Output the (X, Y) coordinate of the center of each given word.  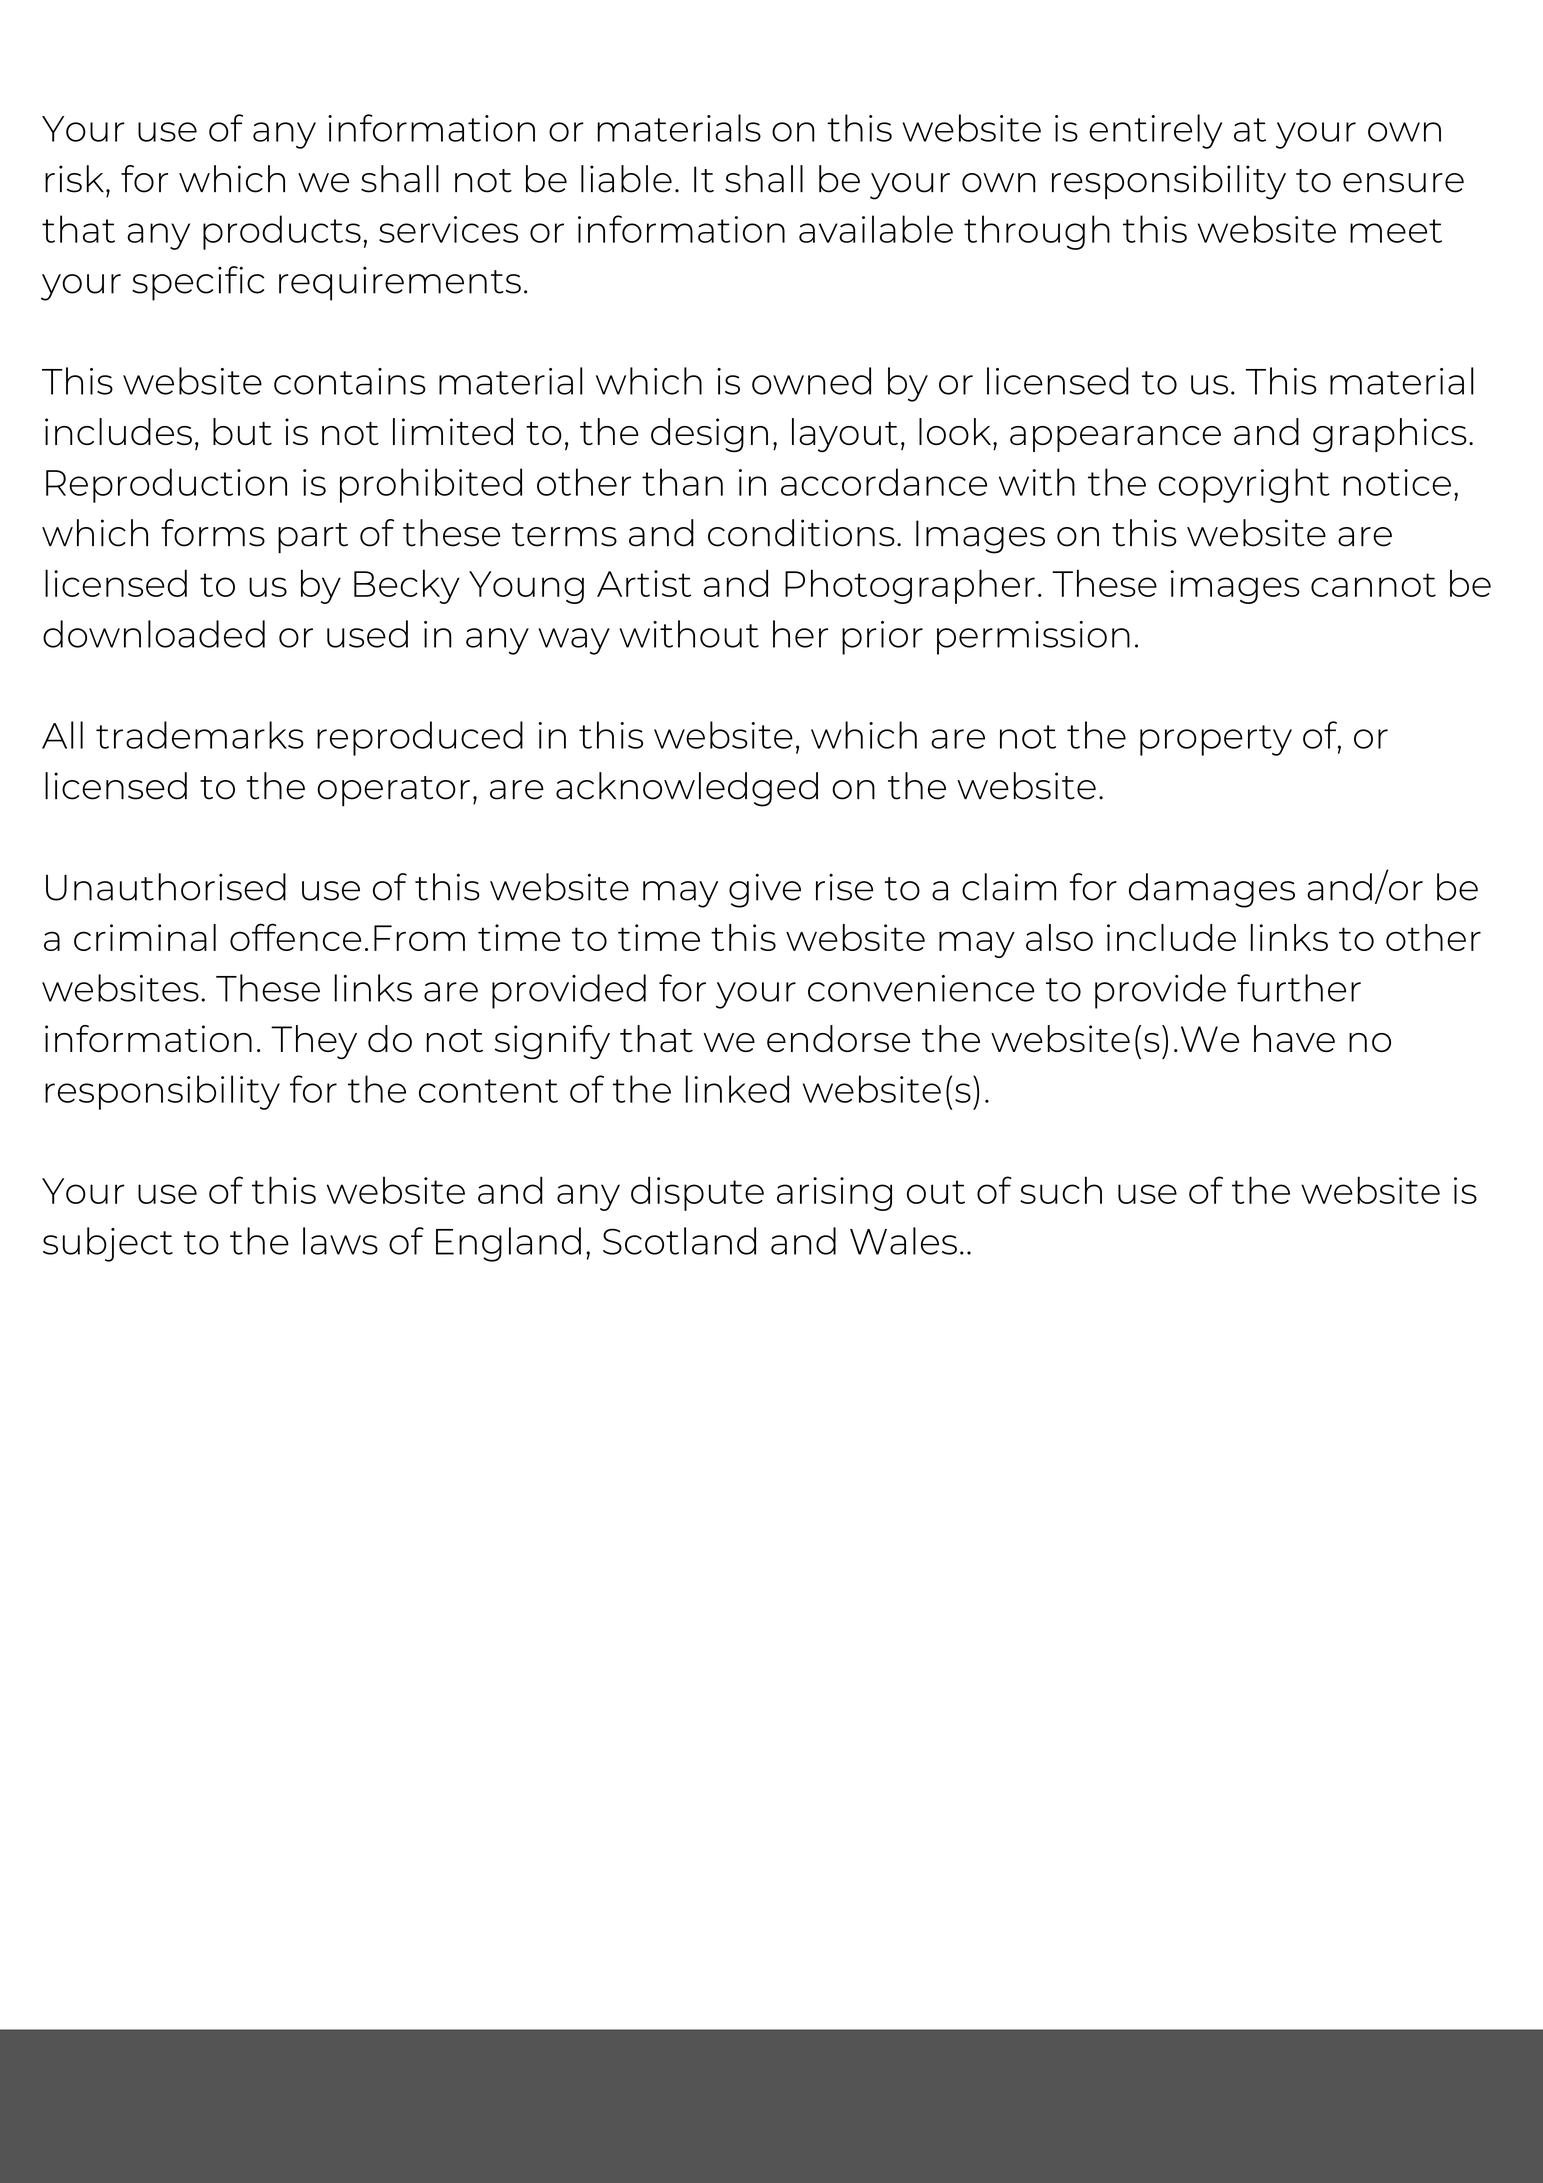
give (765, 890)
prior (882, 638)
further (1299, 988)
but (242, 431)
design (709, 435)
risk (74, 179)
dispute (697, 1193)
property (1216, 740)
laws (340, 1241)
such (1061, 1190)
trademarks (200, 735)
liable (626, 179)
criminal (145, 937)
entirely (1155, 131)
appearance (1115, 439)
